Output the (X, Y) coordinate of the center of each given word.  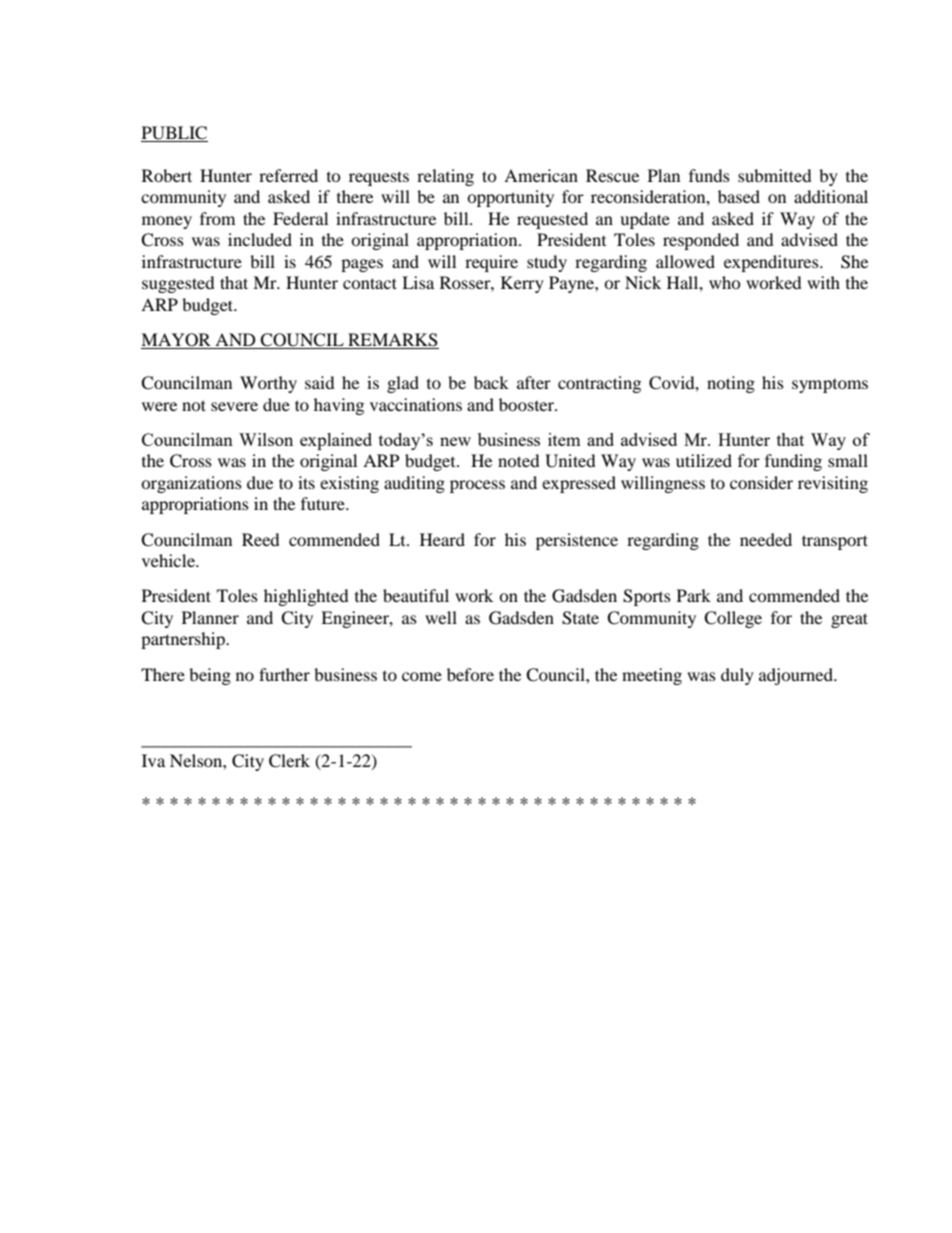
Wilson (266, 439)
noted (519, 460)
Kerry (522, 284)
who (725, 282)
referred (288, 175)
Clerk (289, 761)
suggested (178, 284)
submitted (775, 175)
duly (737, 676)
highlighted (306, 597)
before (470, 674)
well (441, 617)
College (733, 619)
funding (793, 462)
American (541, 175)
